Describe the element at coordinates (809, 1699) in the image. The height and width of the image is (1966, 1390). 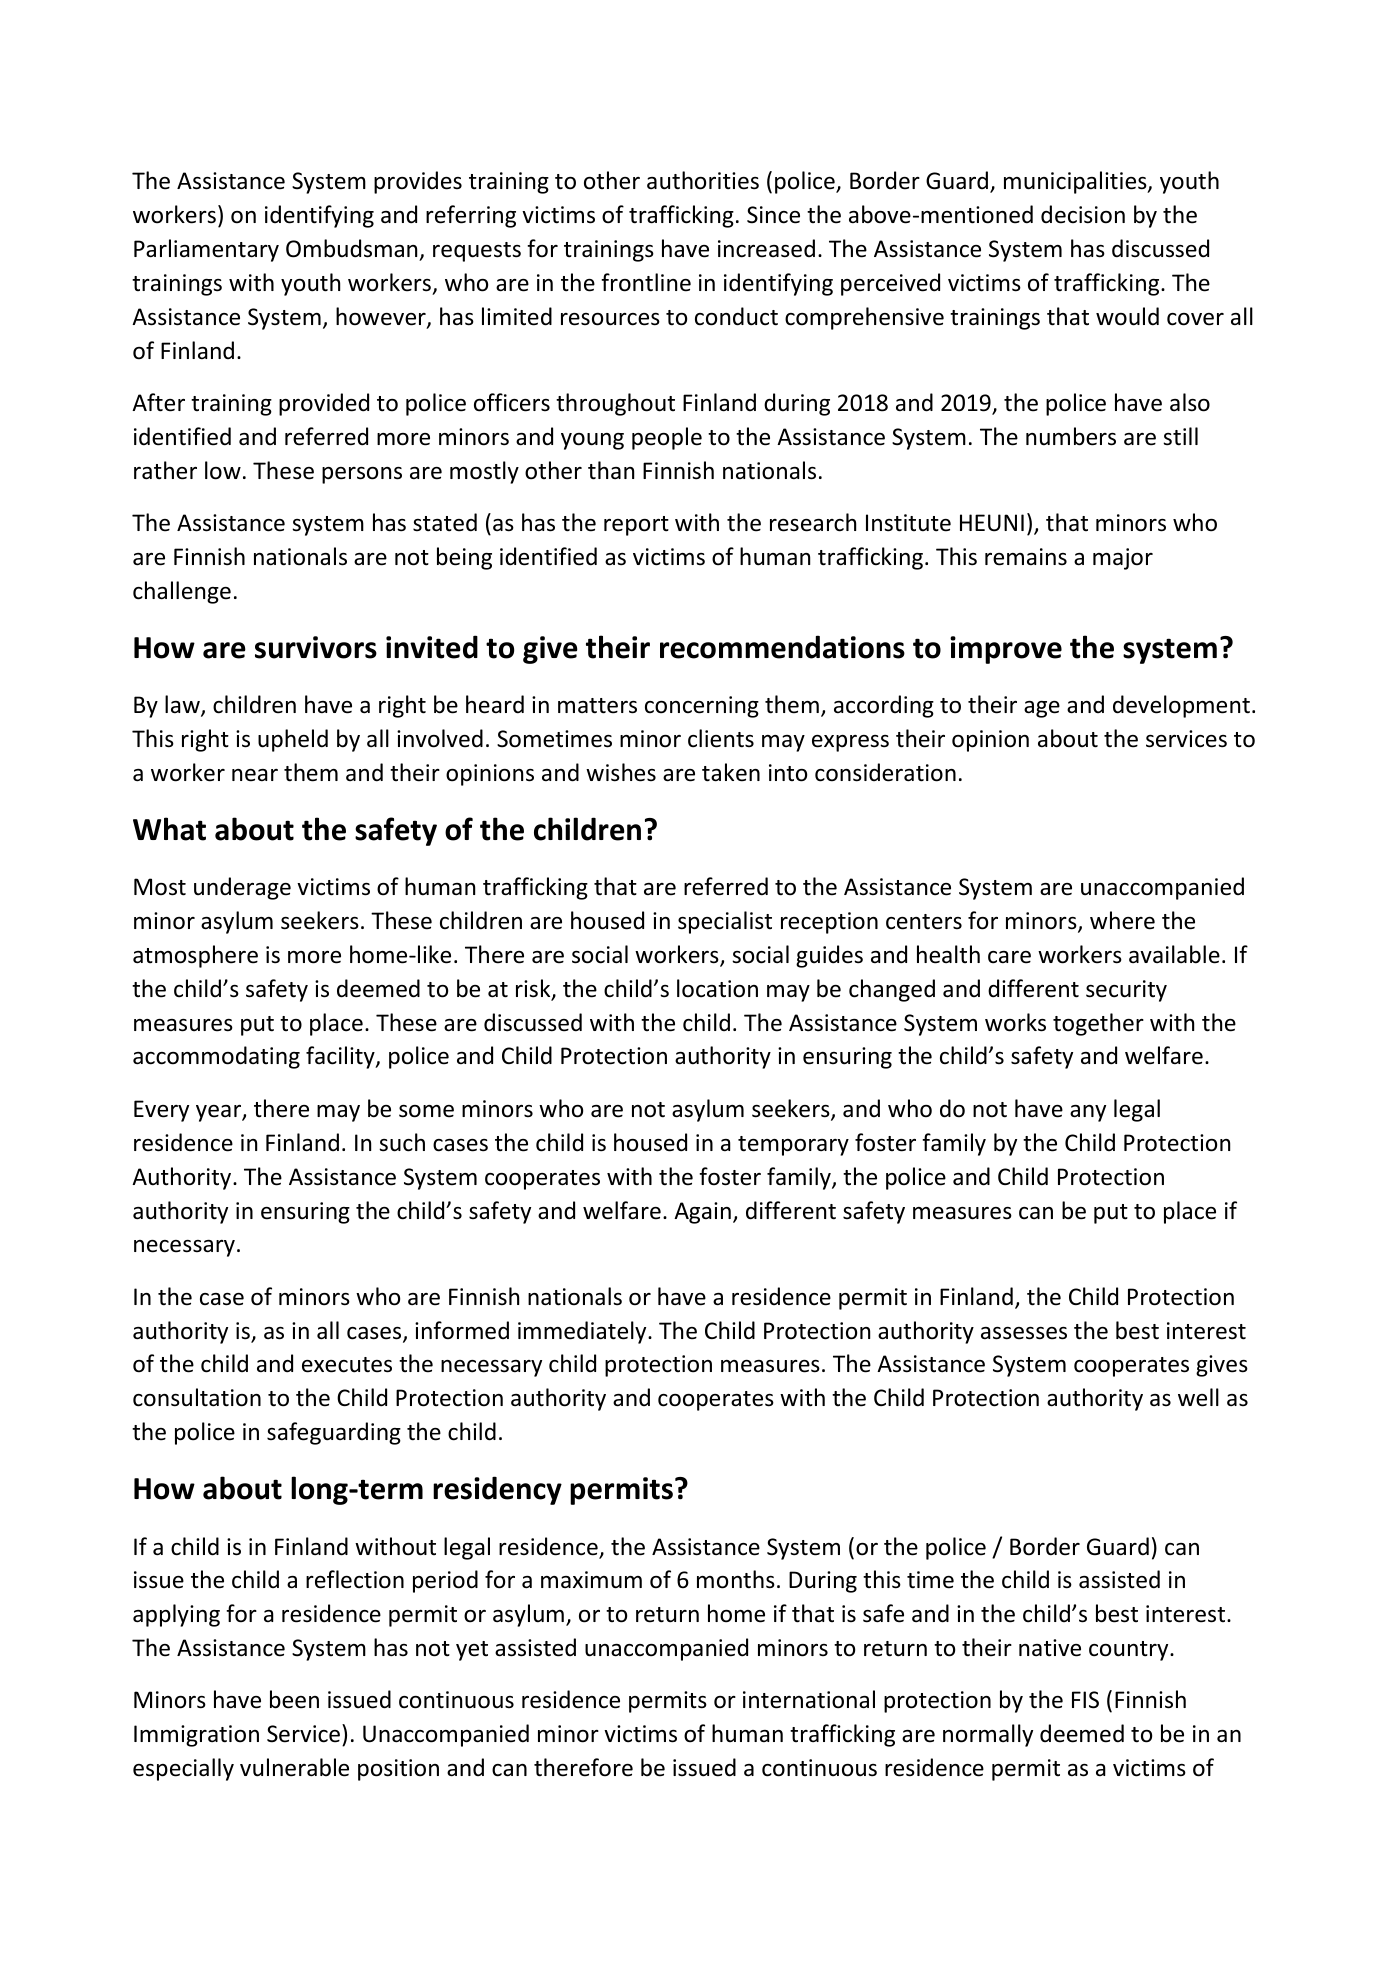
I see `international` at that location.
